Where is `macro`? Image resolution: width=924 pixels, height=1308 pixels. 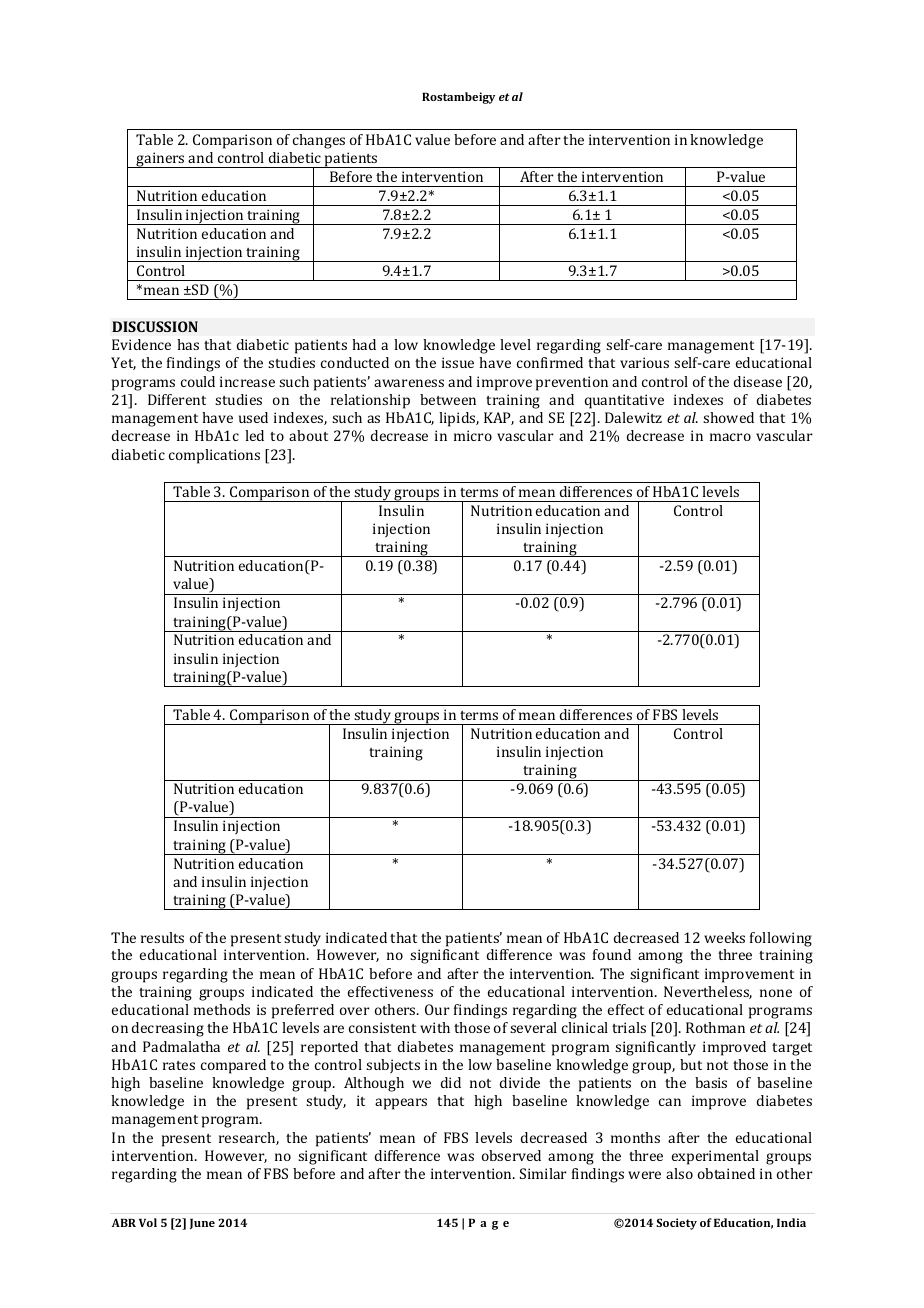 macro is located at coordinates (730, 437).
